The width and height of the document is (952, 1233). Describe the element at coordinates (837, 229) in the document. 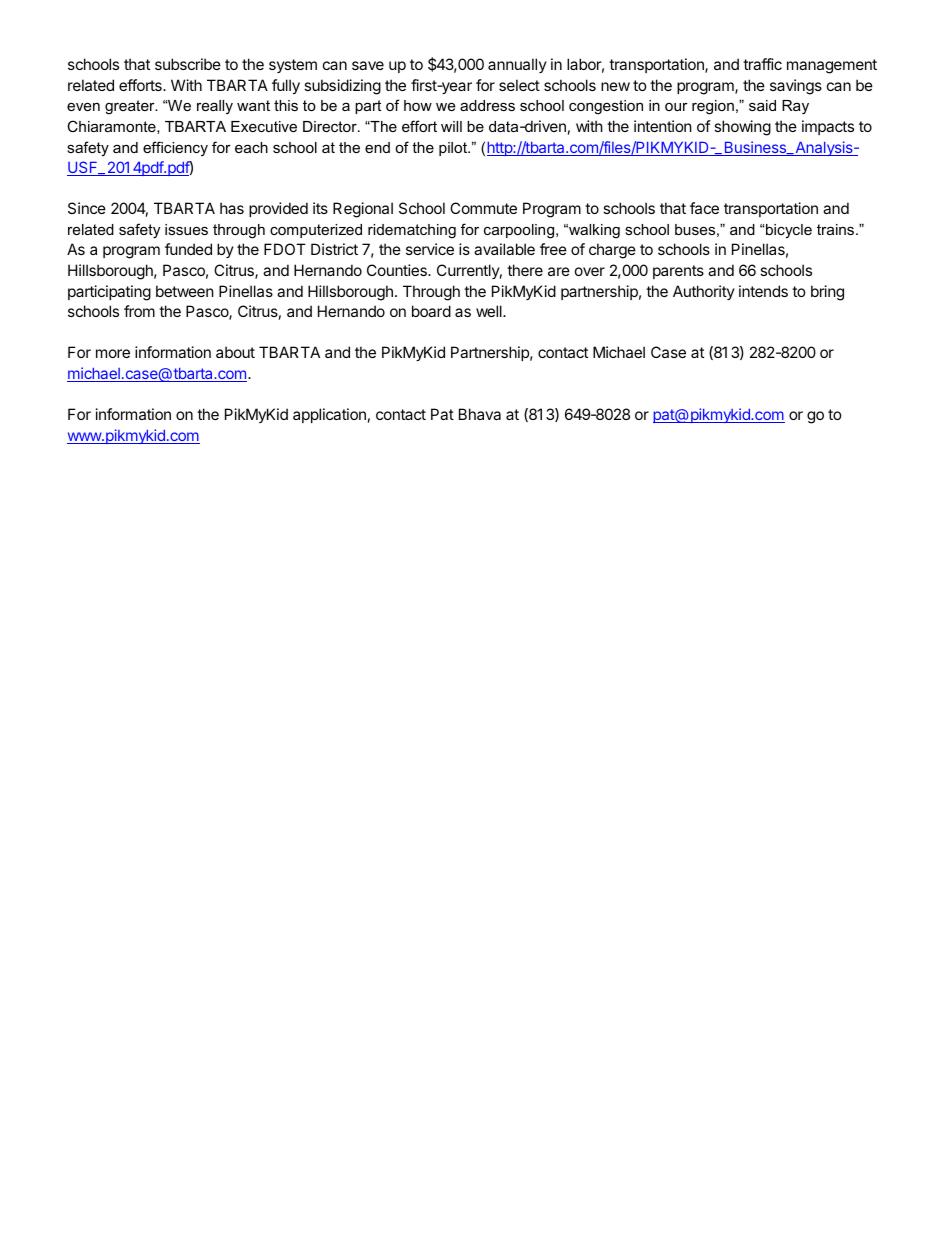

I see `trains` at that location.
